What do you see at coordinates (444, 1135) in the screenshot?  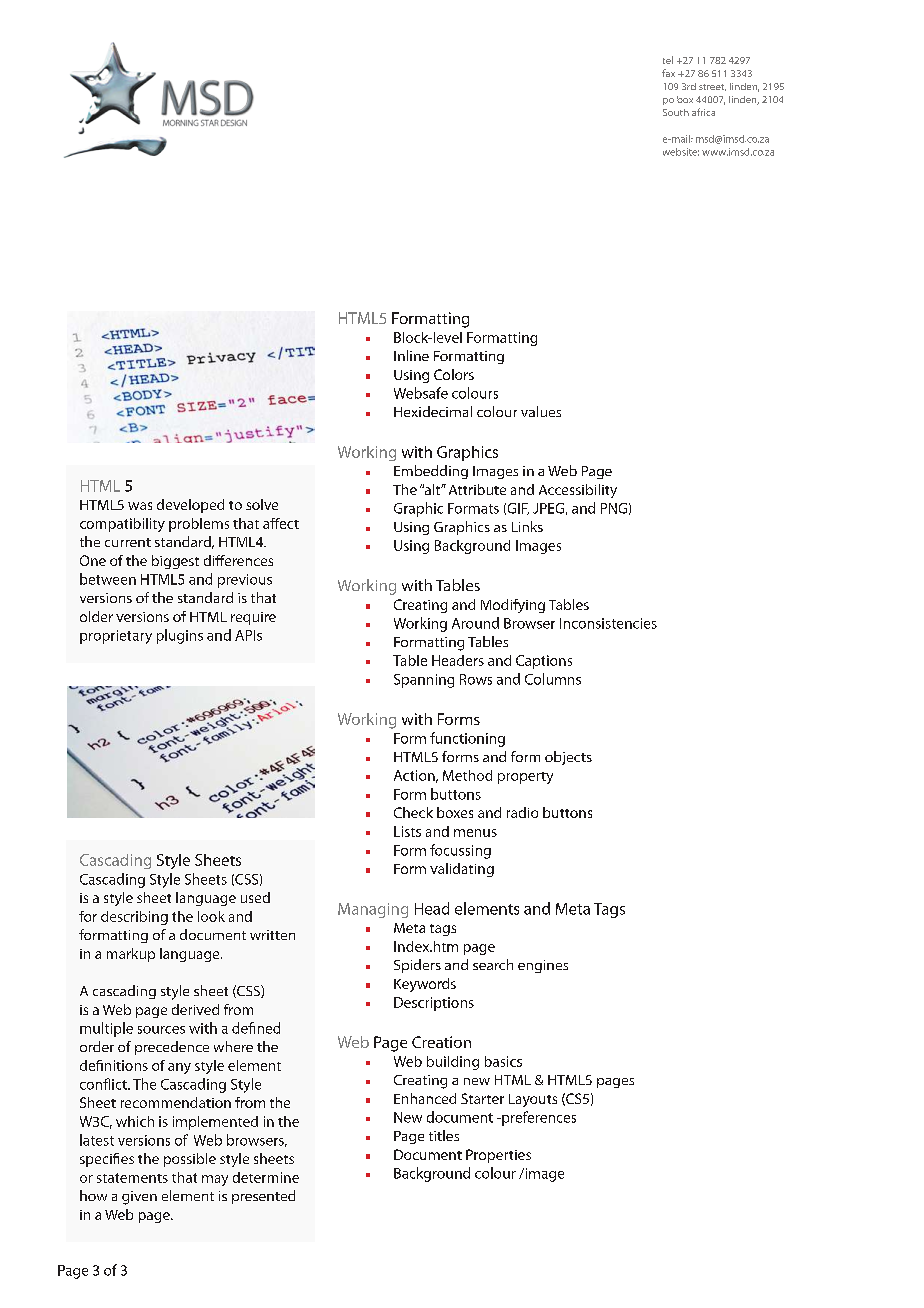 I see `titles` at bounding box center [444, 1135].
